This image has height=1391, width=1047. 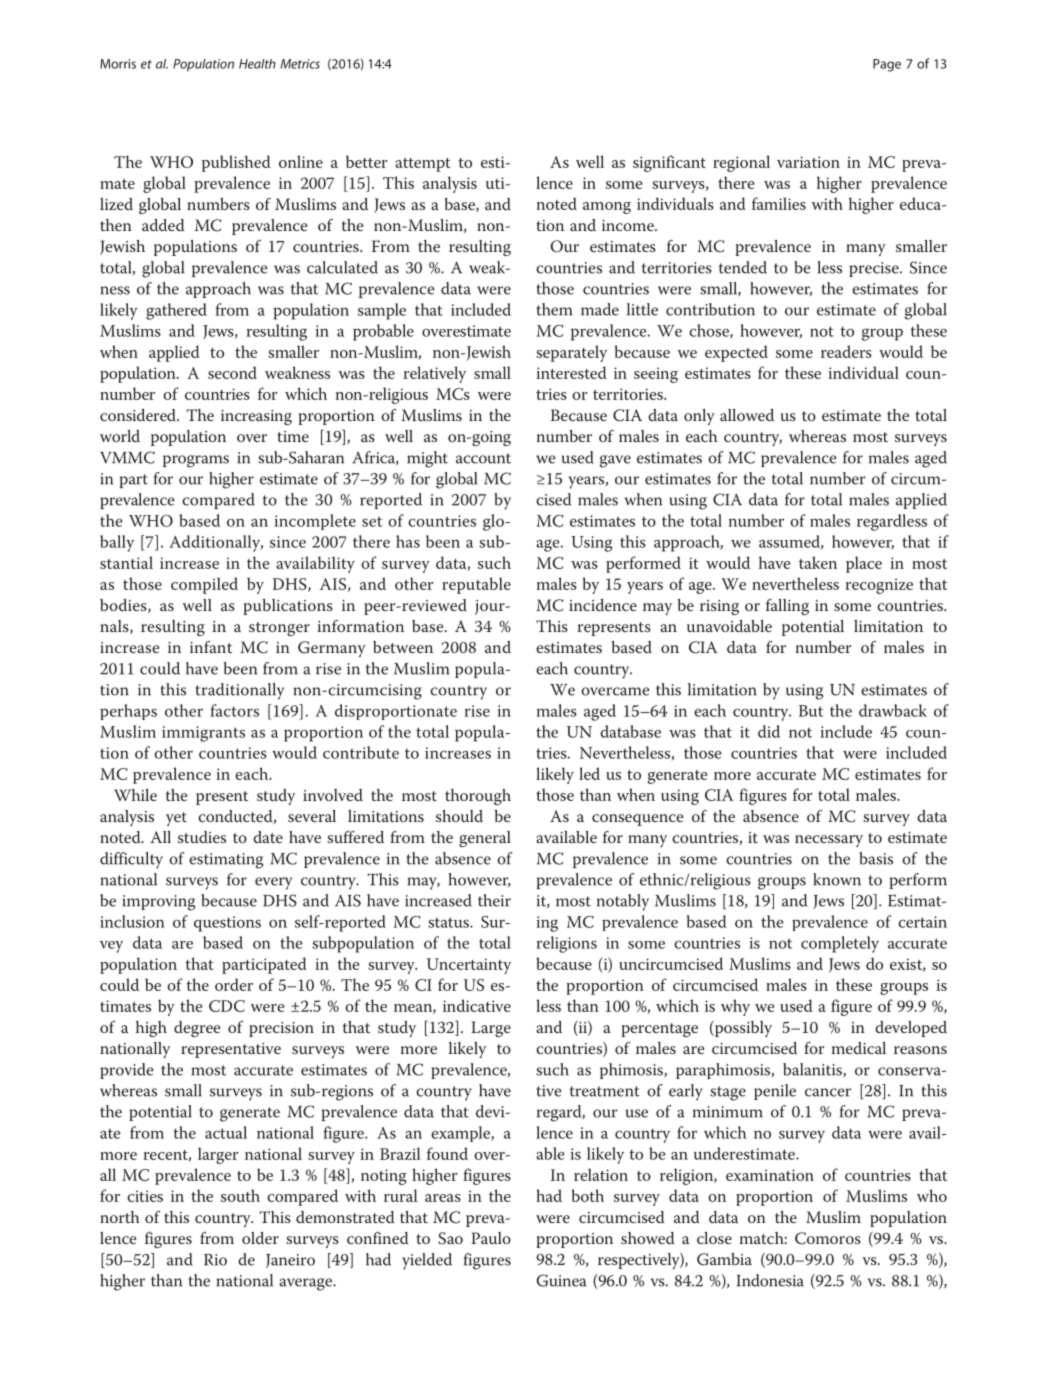 What do you see at coordinates (257, 64) in the image?
I see `Health` at bounding box center [257, 64].
